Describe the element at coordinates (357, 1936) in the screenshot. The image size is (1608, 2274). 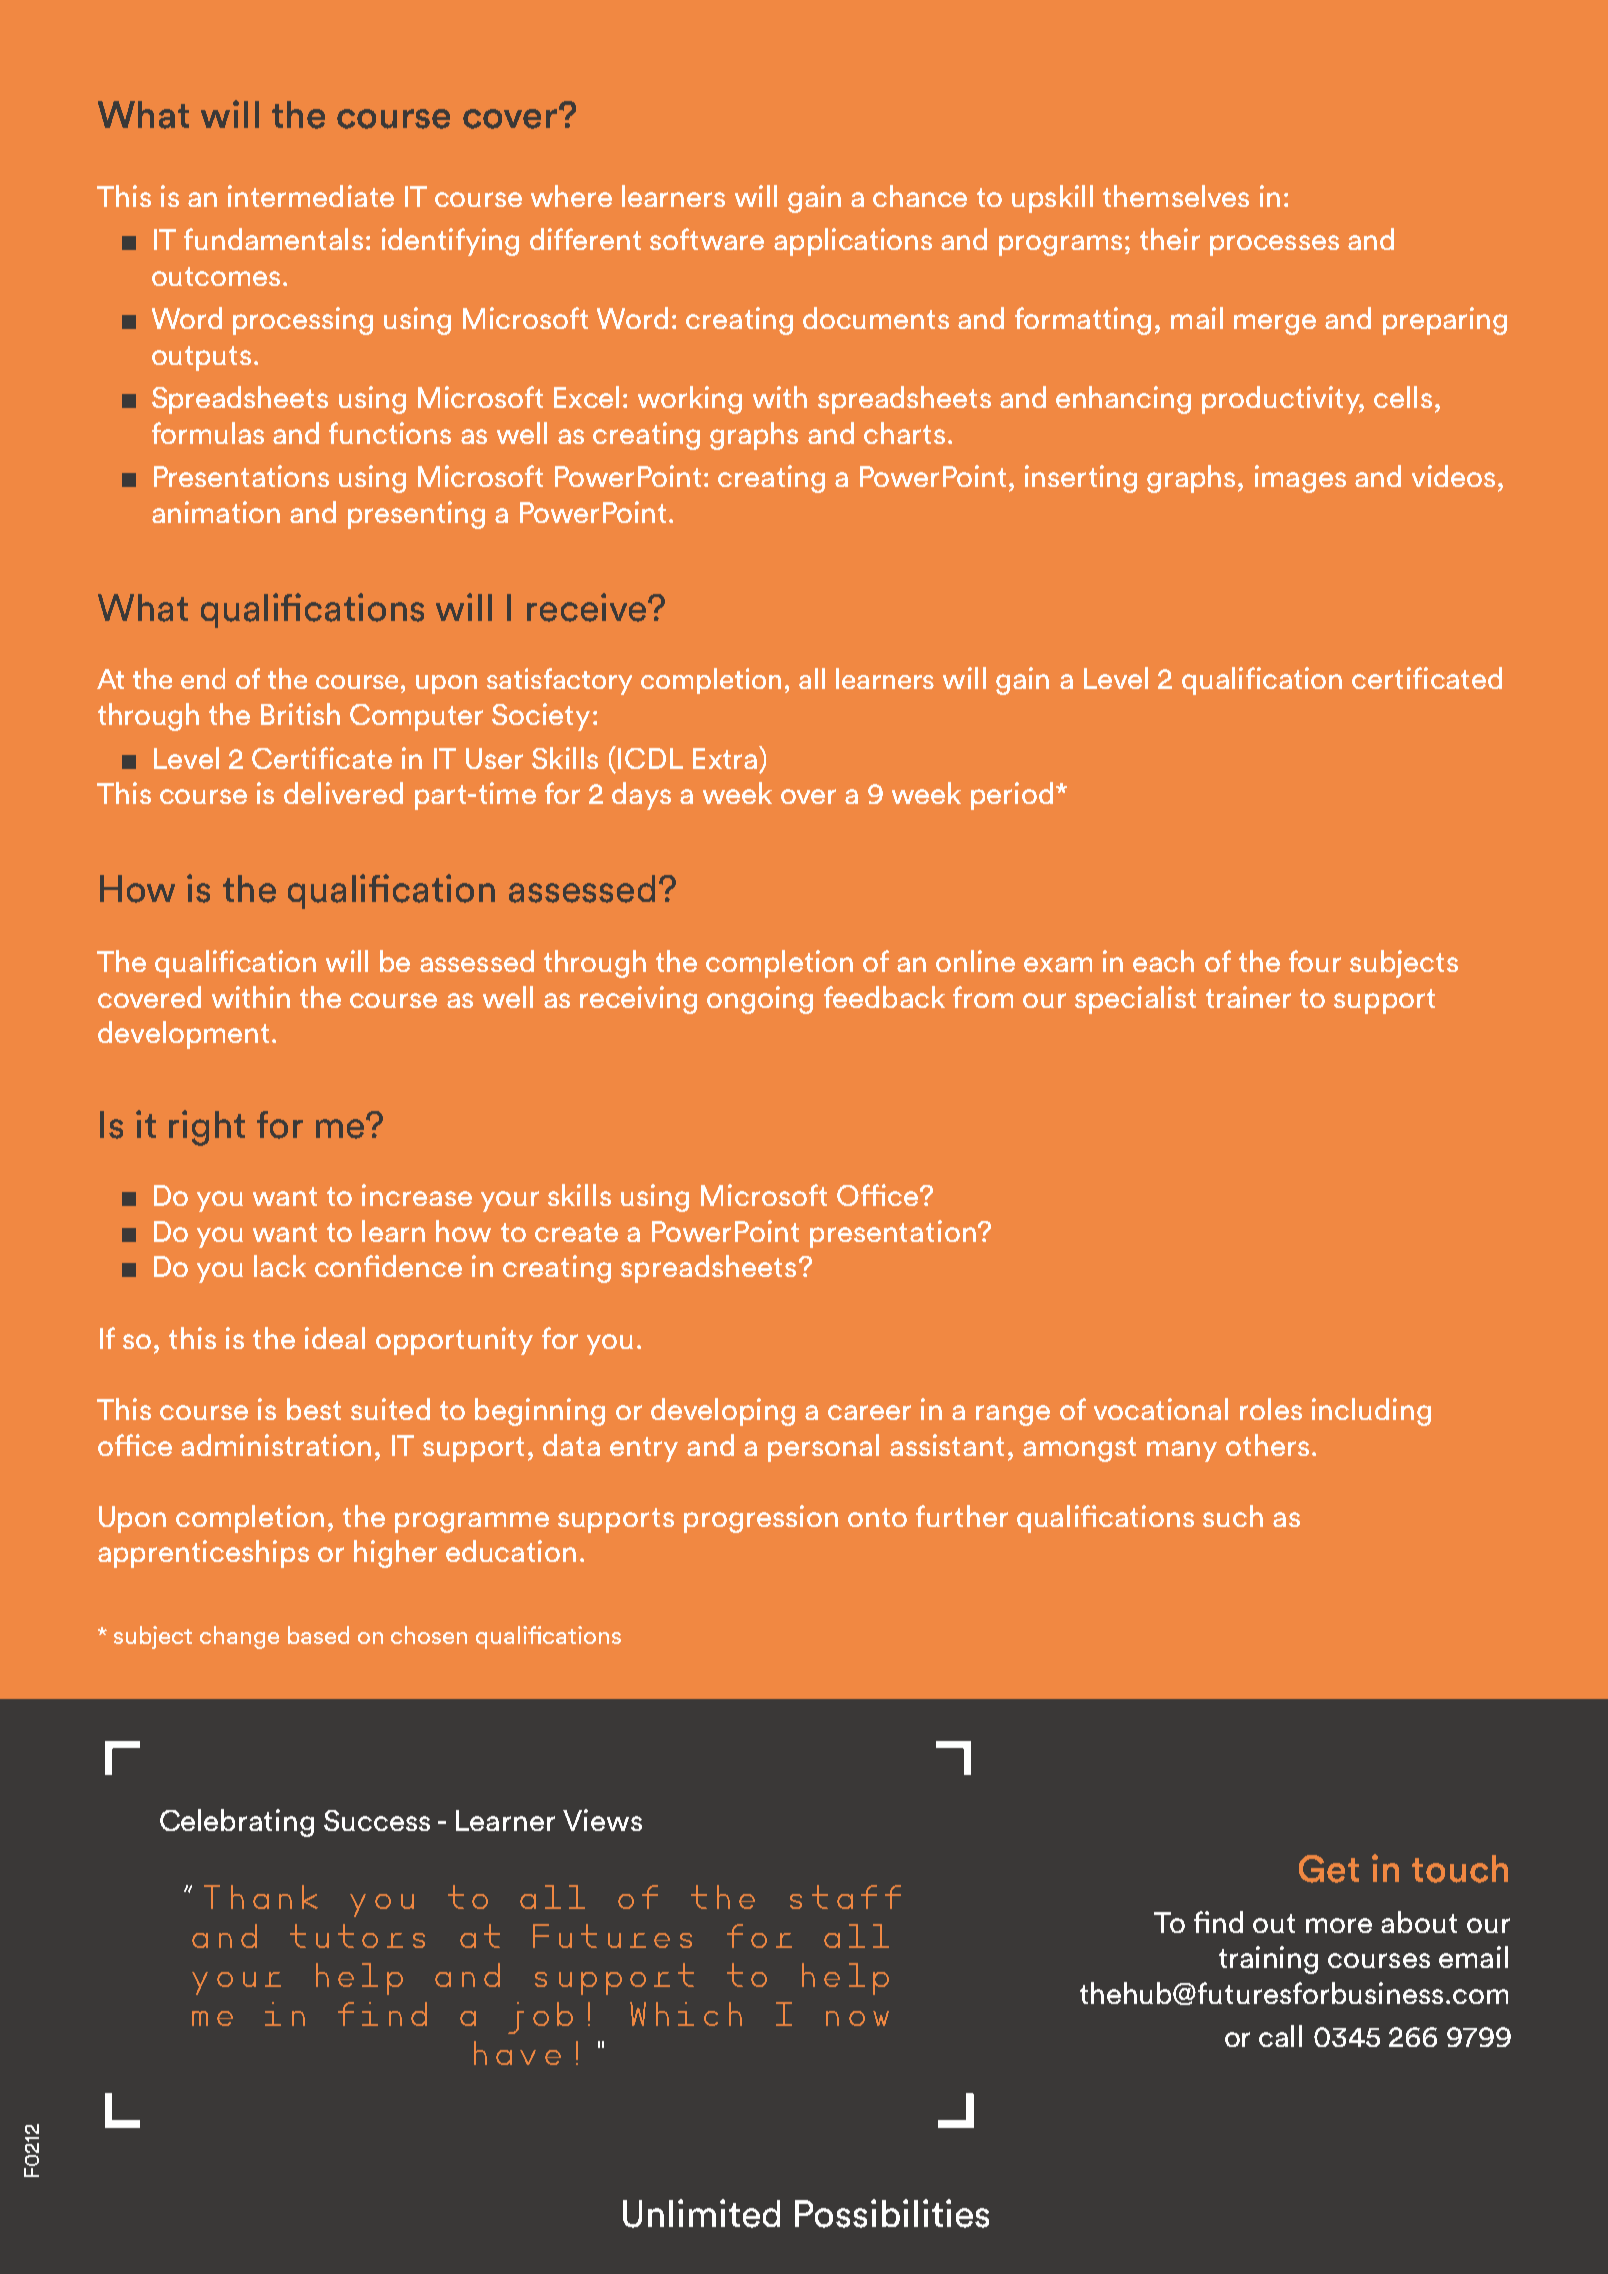
I see `tutors` at that location.
